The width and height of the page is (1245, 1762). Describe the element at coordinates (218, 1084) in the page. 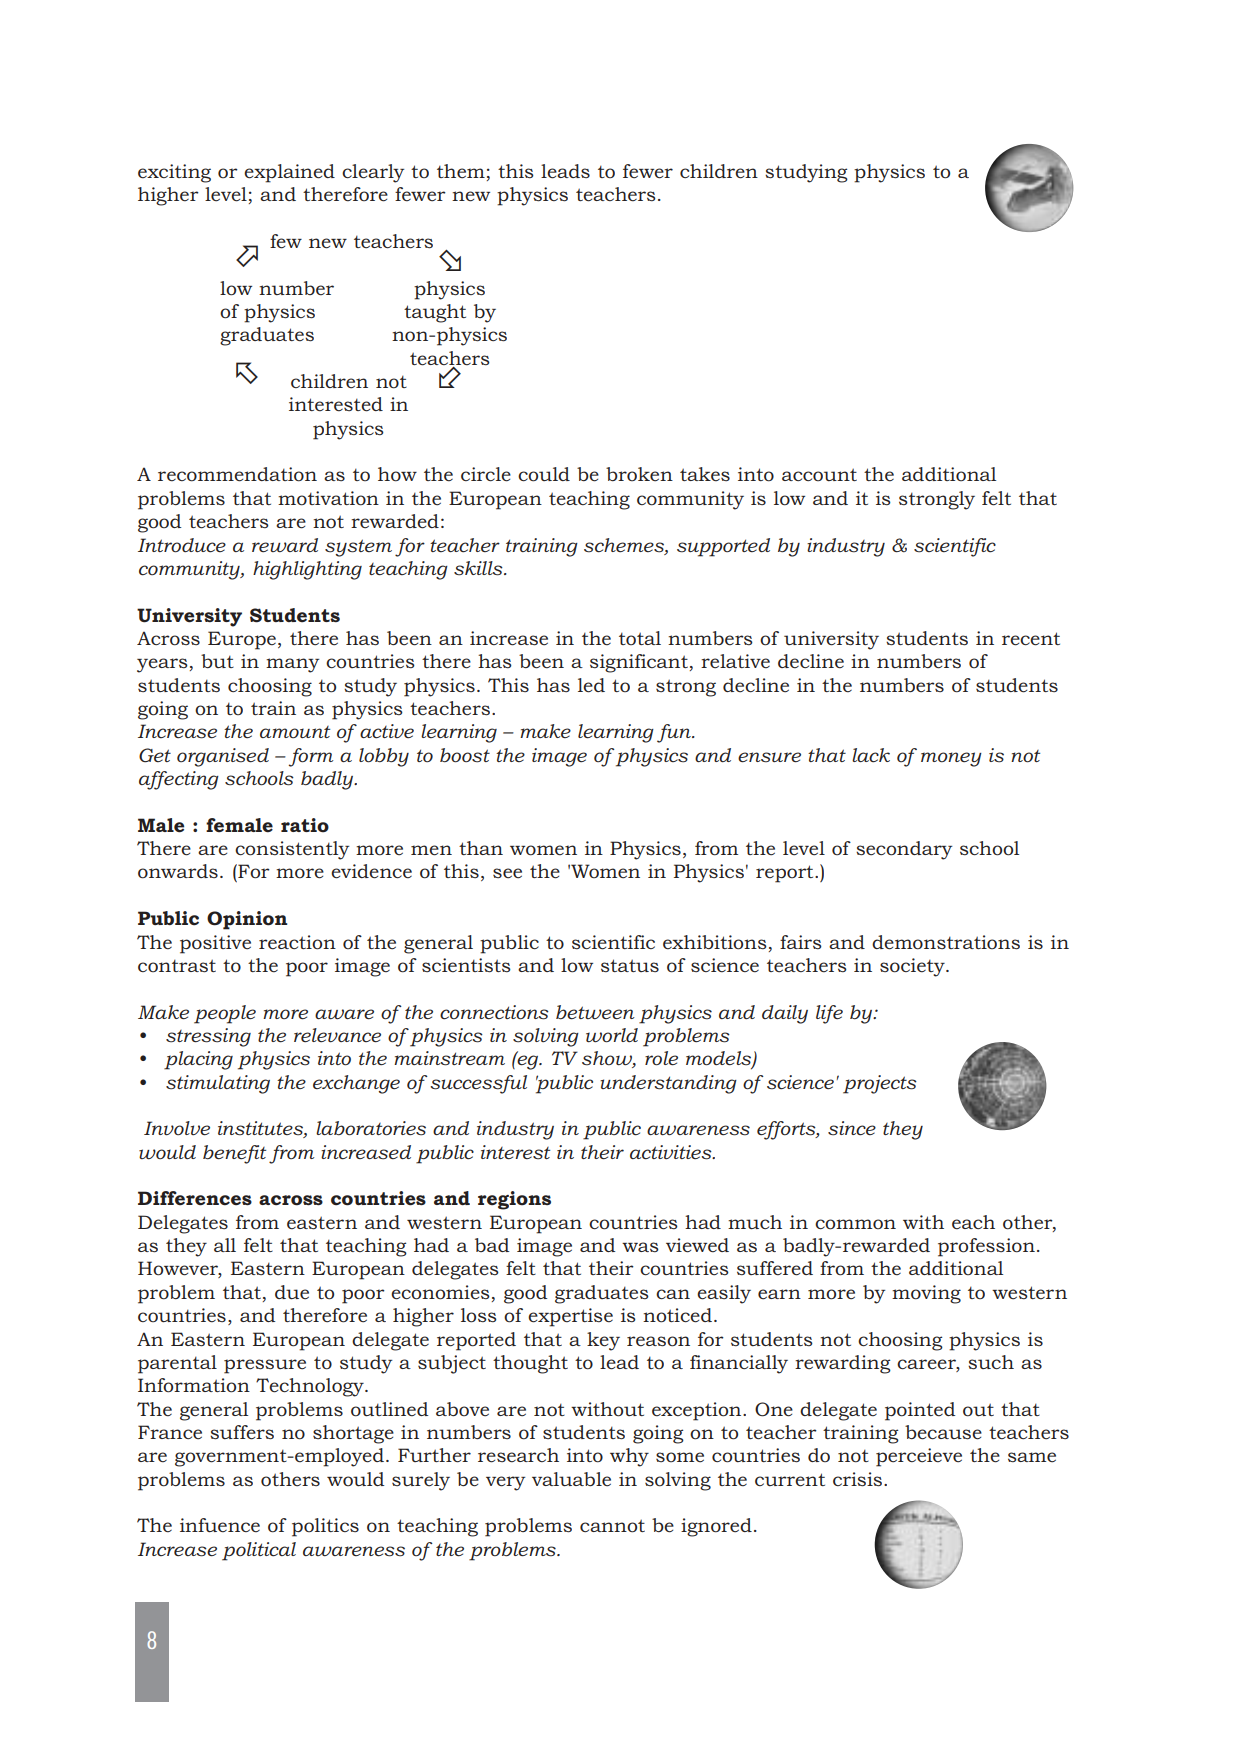

I see `stimulating` at that location.
